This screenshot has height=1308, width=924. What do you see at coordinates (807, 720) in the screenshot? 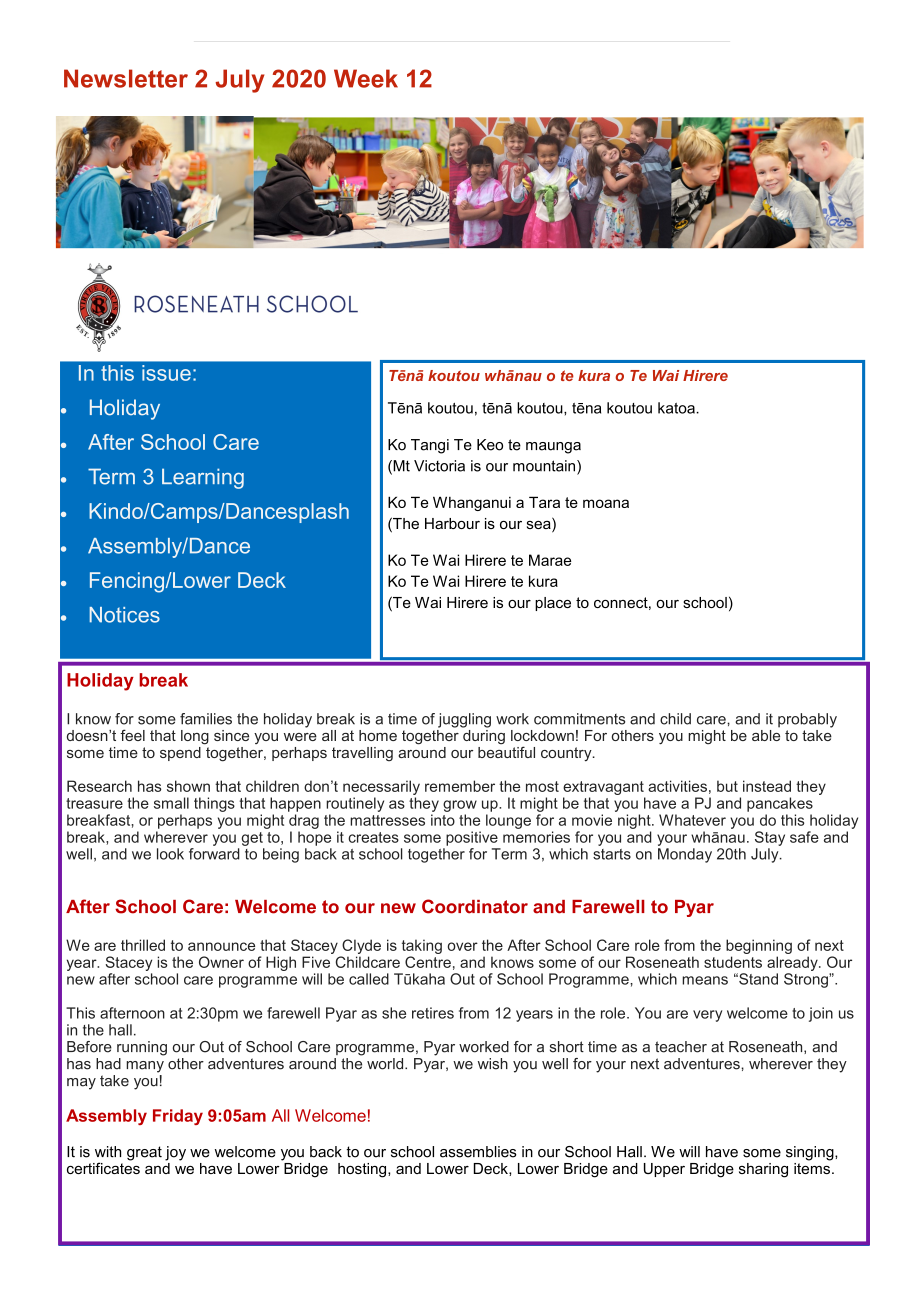
I see `probably` at bounding box center [807, 720].
